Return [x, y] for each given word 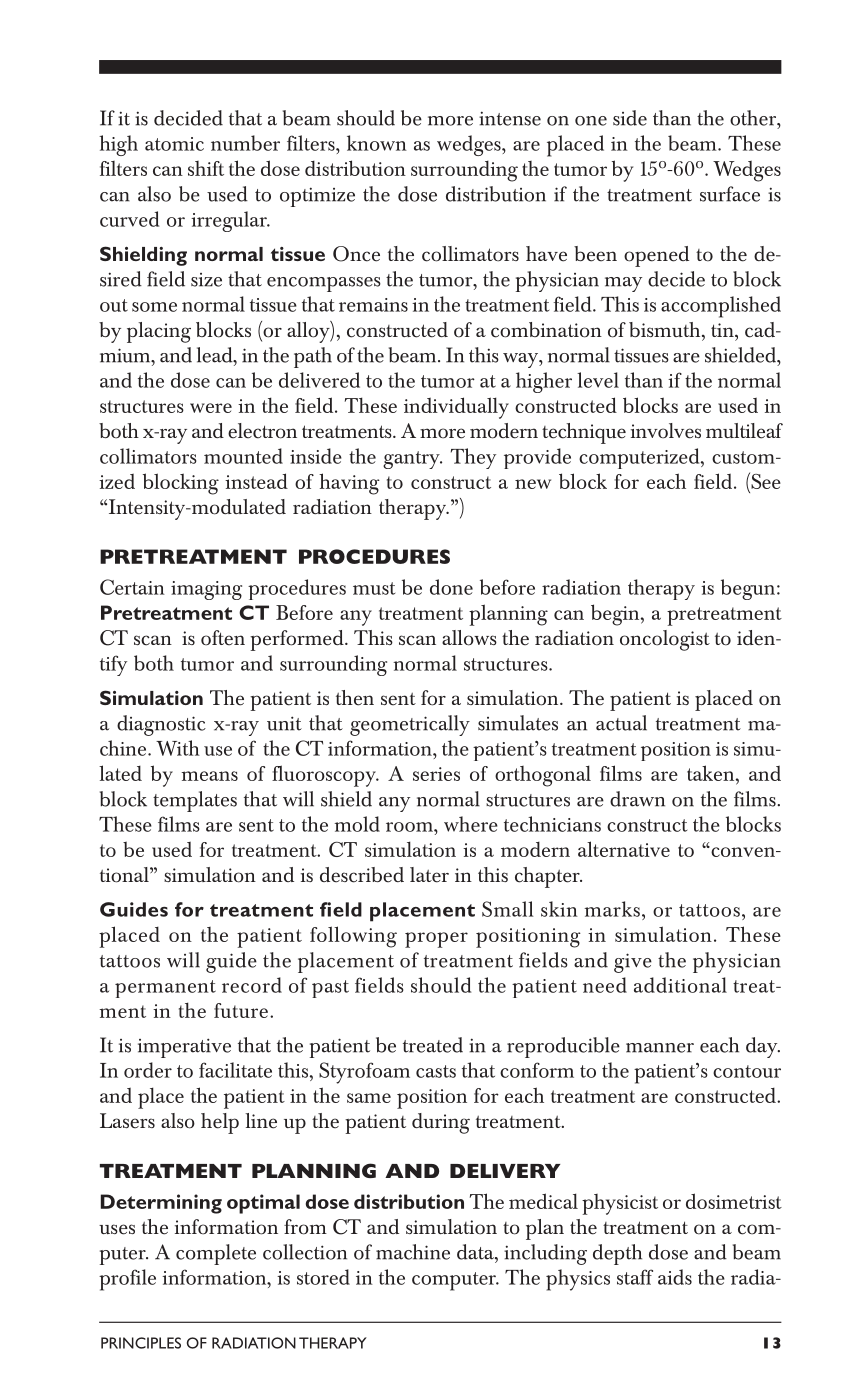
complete [216, 1254]
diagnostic [161, 725]
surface [730, 194]
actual [621, 723]
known [377, 143]
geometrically [410, 725]
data [476, 1252]
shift [206, 168]
